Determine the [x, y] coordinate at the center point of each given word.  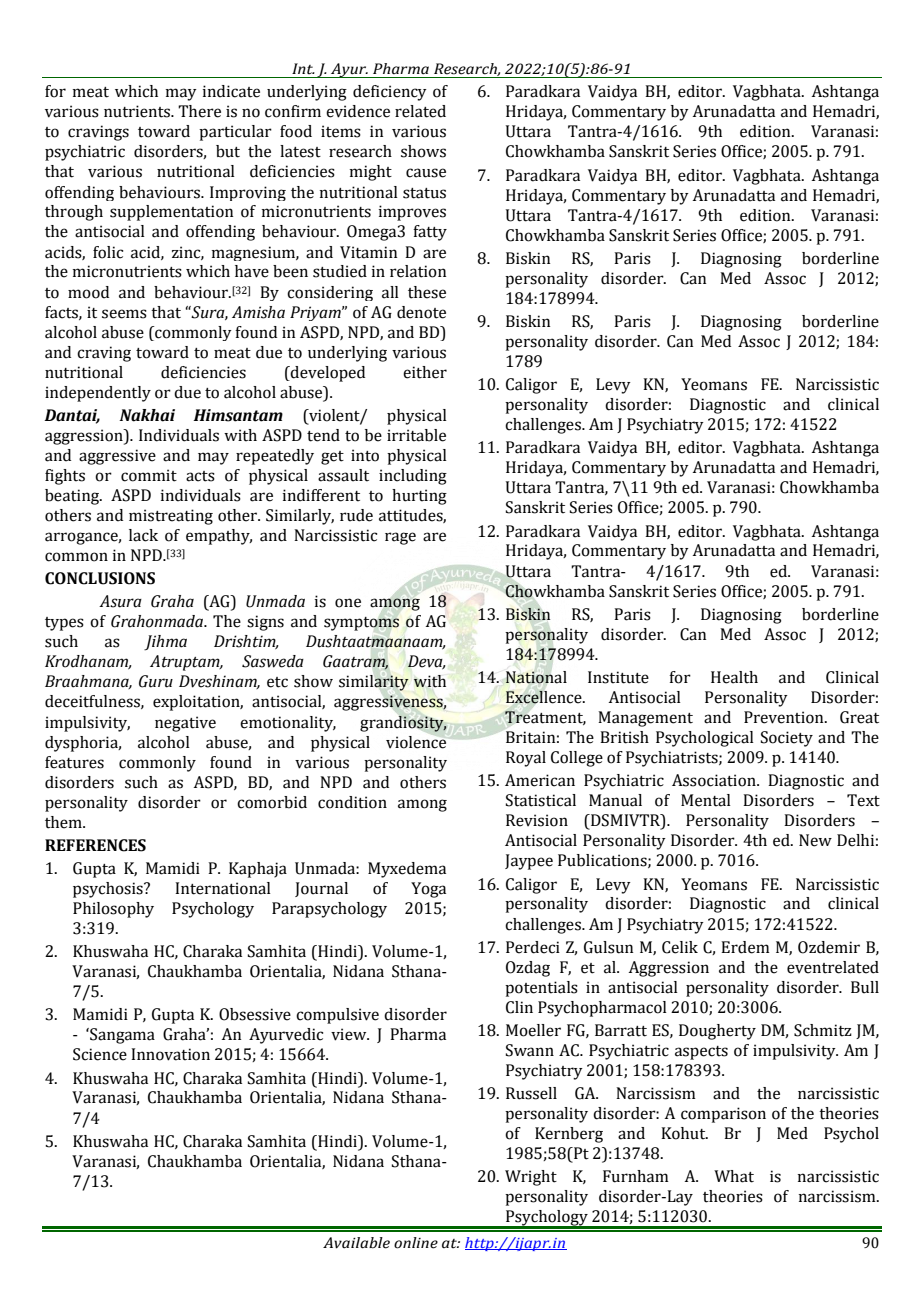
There [199, 111]
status [424, 193]
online [416, 1243]
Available [356, 1243]
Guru [156, 681]
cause [426, 173]
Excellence [545, 697]
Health [734, 677]
